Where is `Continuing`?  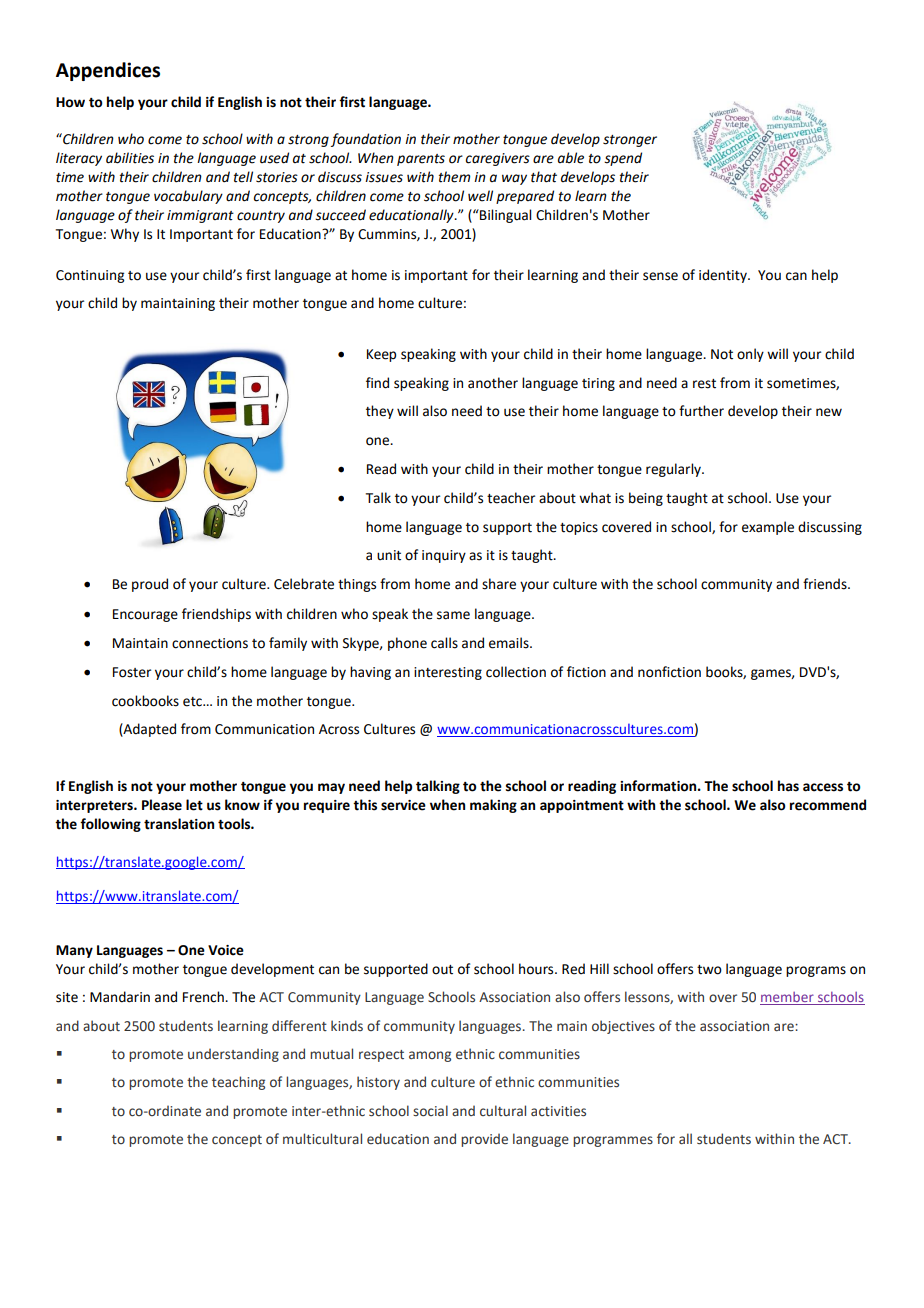 Continuing is located at coordinates (90, 276).
